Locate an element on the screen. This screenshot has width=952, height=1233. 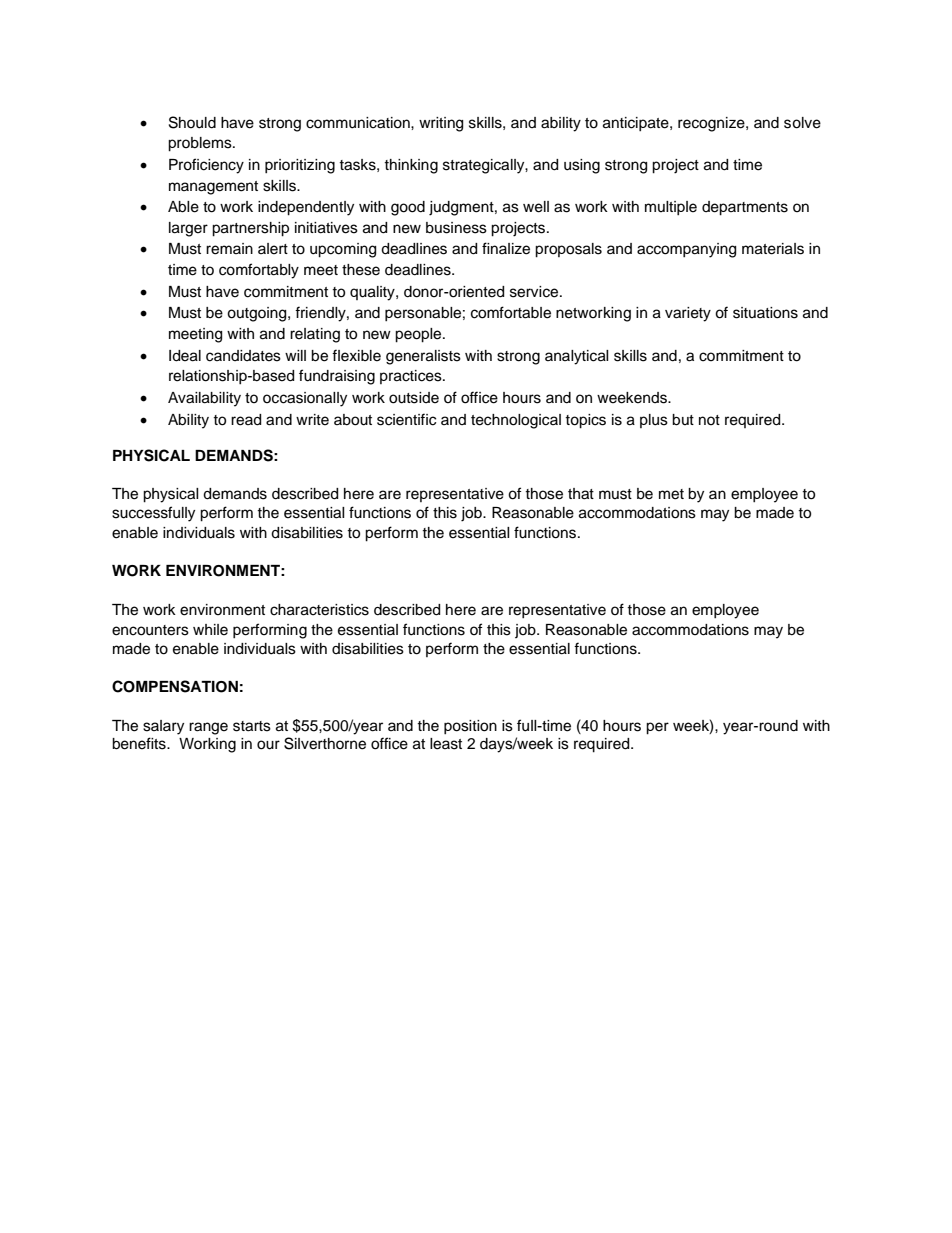
writing is located at coordinates (441, 124).
